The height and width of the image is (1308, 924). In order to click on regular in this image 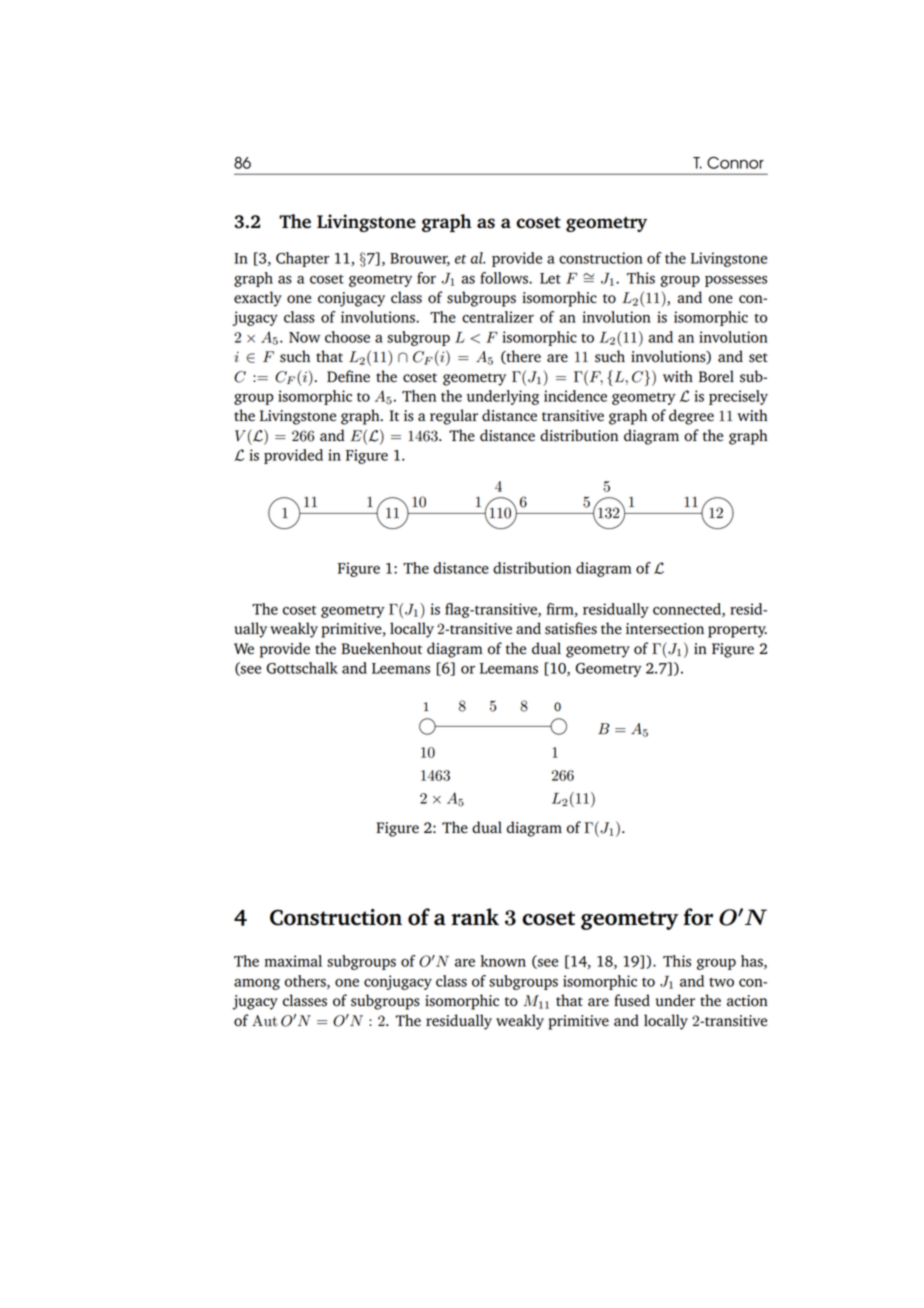, I will do `click(454, 417)`.
